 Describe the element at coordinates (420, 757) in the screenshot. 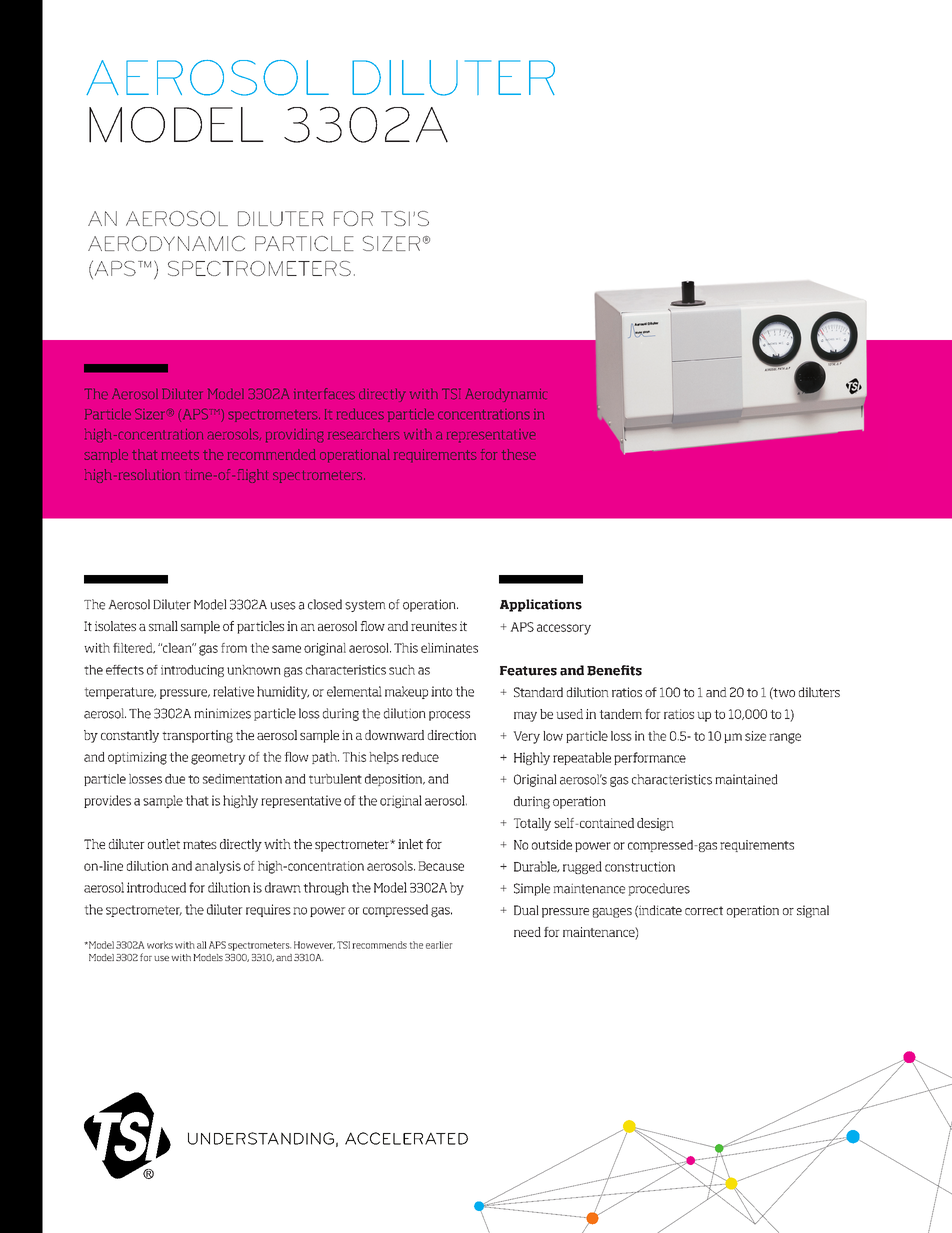

I see `reduce` at that location.
